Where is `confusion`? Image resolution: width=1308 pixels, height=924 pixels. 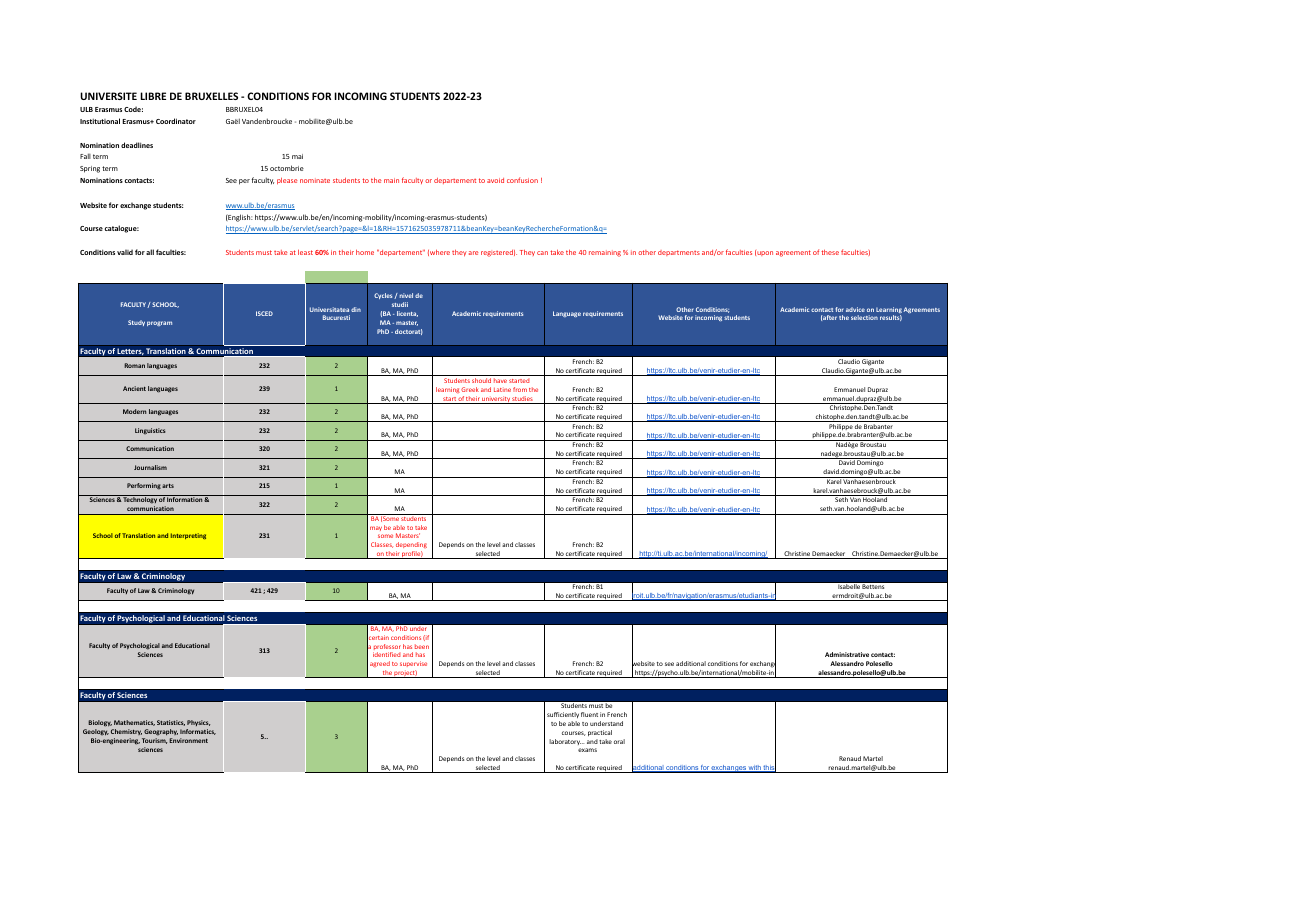 confusion is located at coordinates (522, 180).
